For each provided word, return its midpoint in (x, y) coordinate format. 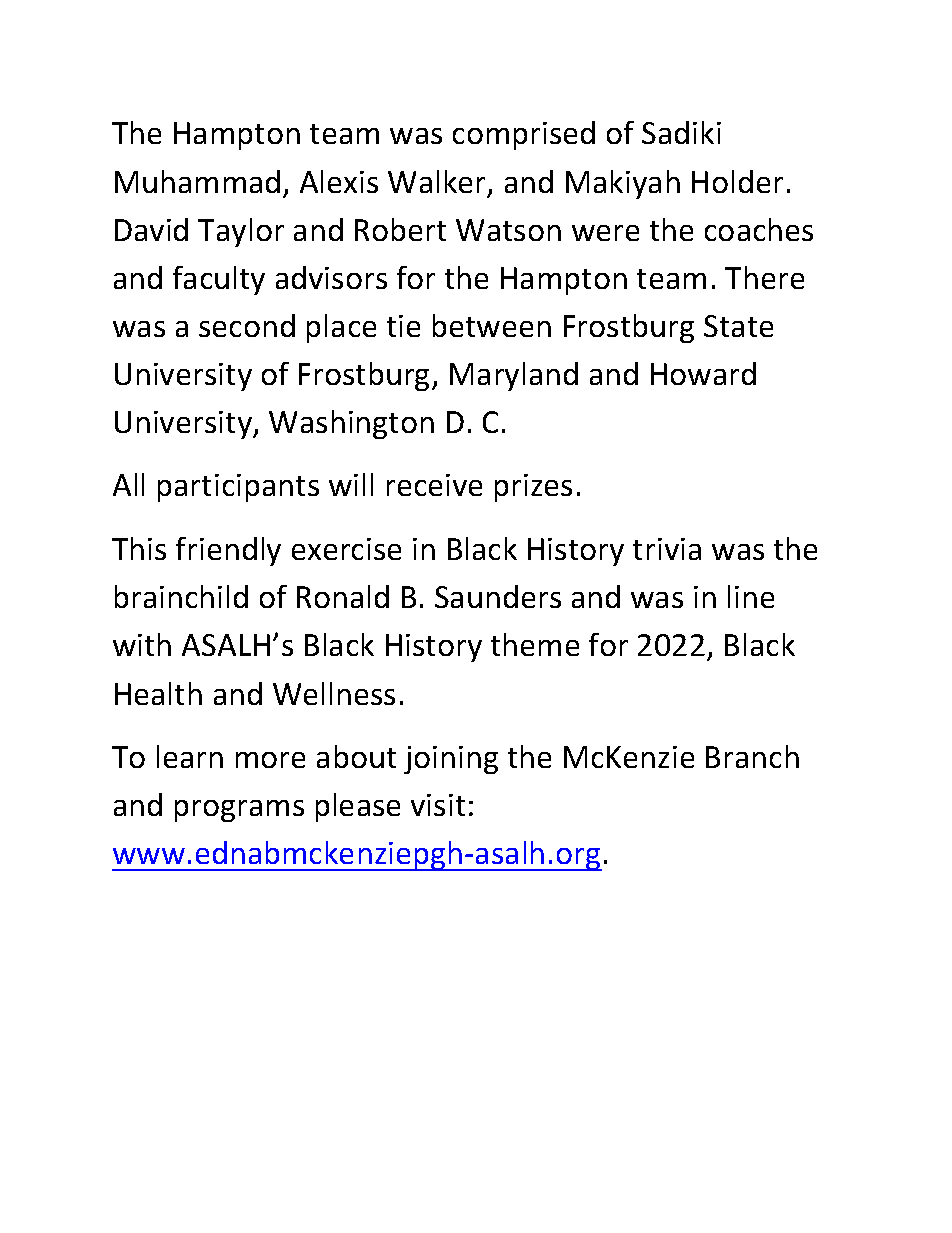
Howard (703, 373)
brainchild (181, 596)
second (247, 325)
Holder (737, 181)
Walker (438, 183)
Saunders (498, 596)
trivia (667, 549)
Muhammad (197, 181)
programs (239, 811)
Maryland (514, 376)
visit (438, 805)
